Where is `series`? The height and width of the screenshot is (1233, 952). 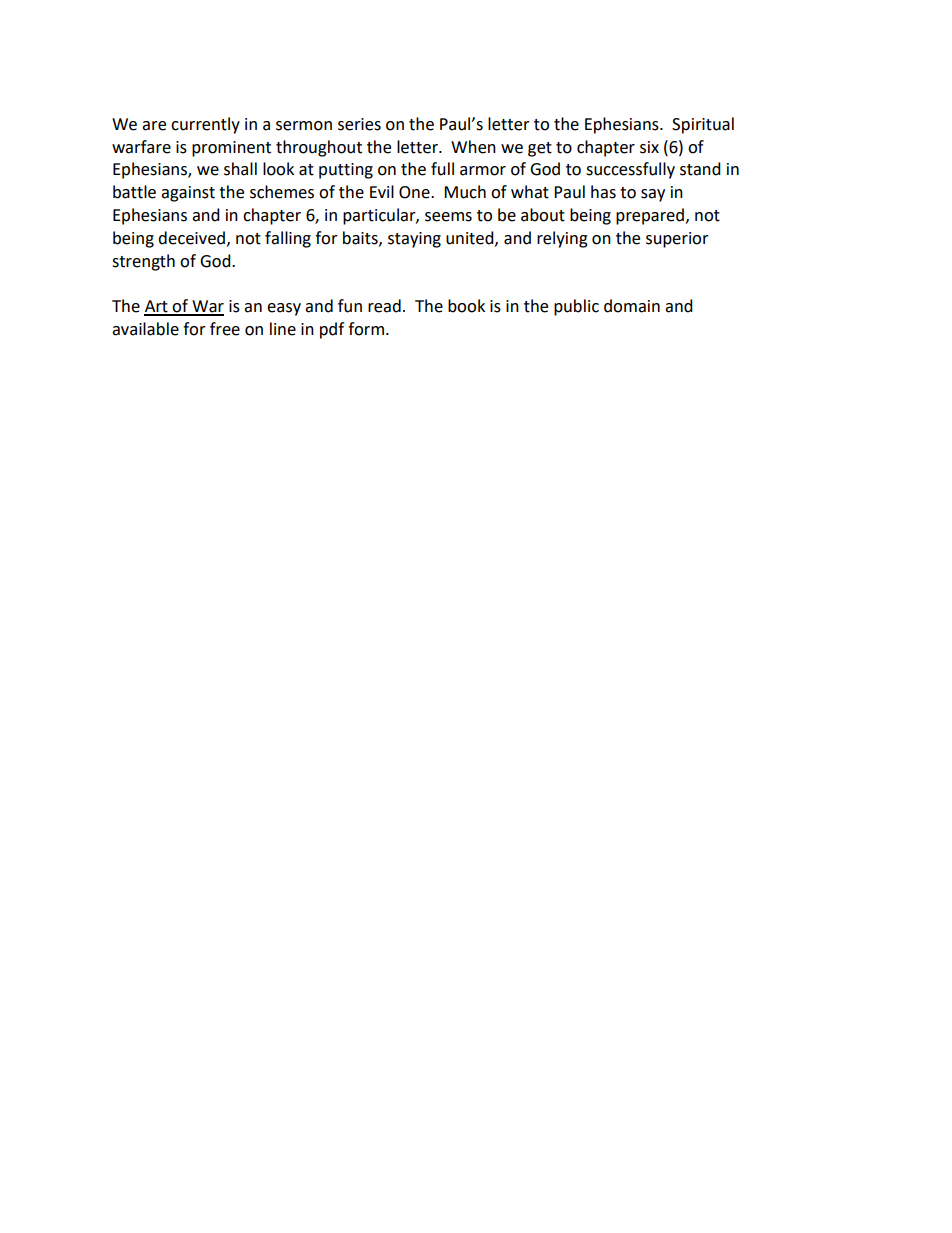 series is located at coordinates (359, 124).
